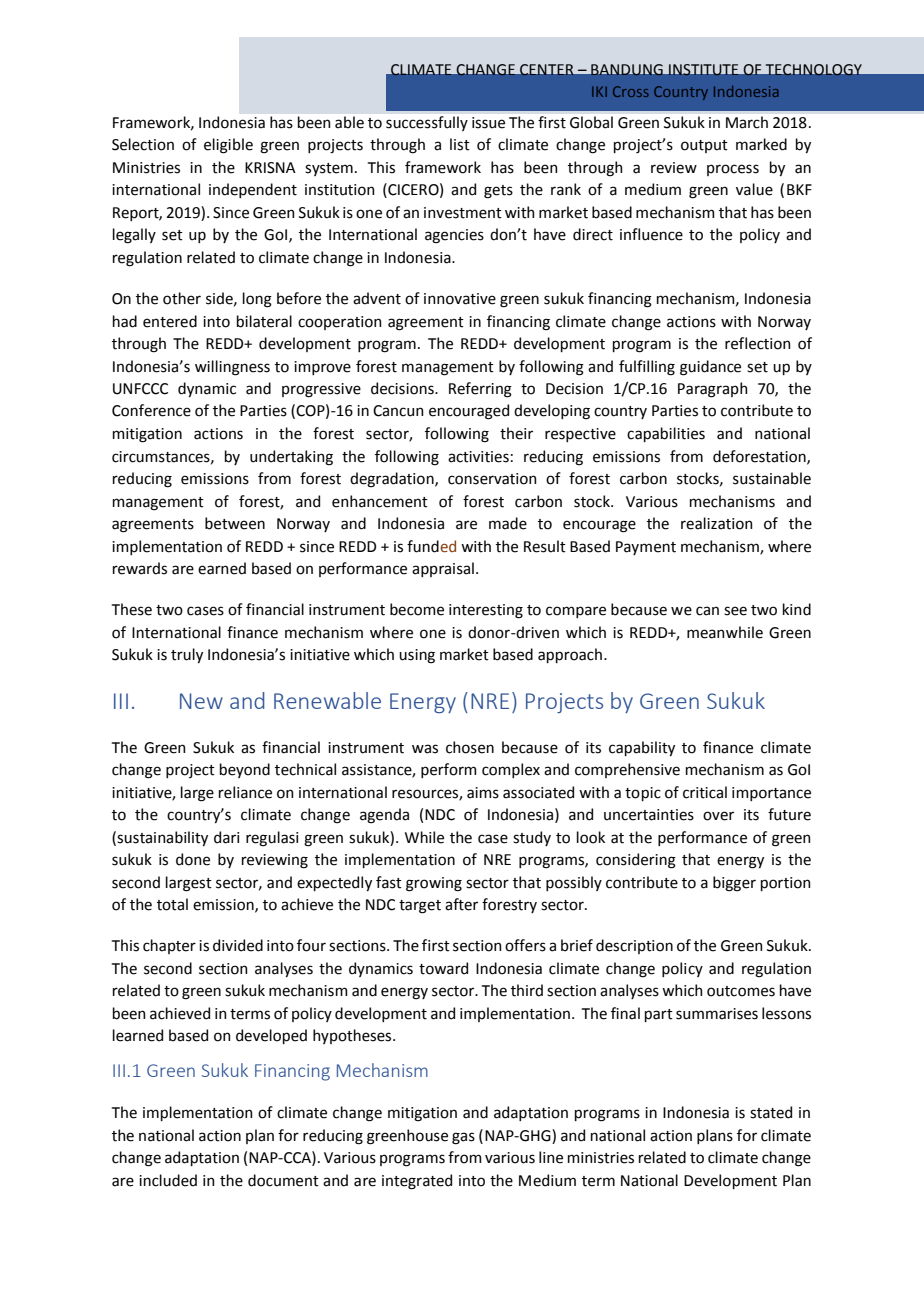 The width and height of the document is (924, 1307). What do you see at coordinates (235, 523) in the document?
I see `between` at bounding box center [235, 523].
